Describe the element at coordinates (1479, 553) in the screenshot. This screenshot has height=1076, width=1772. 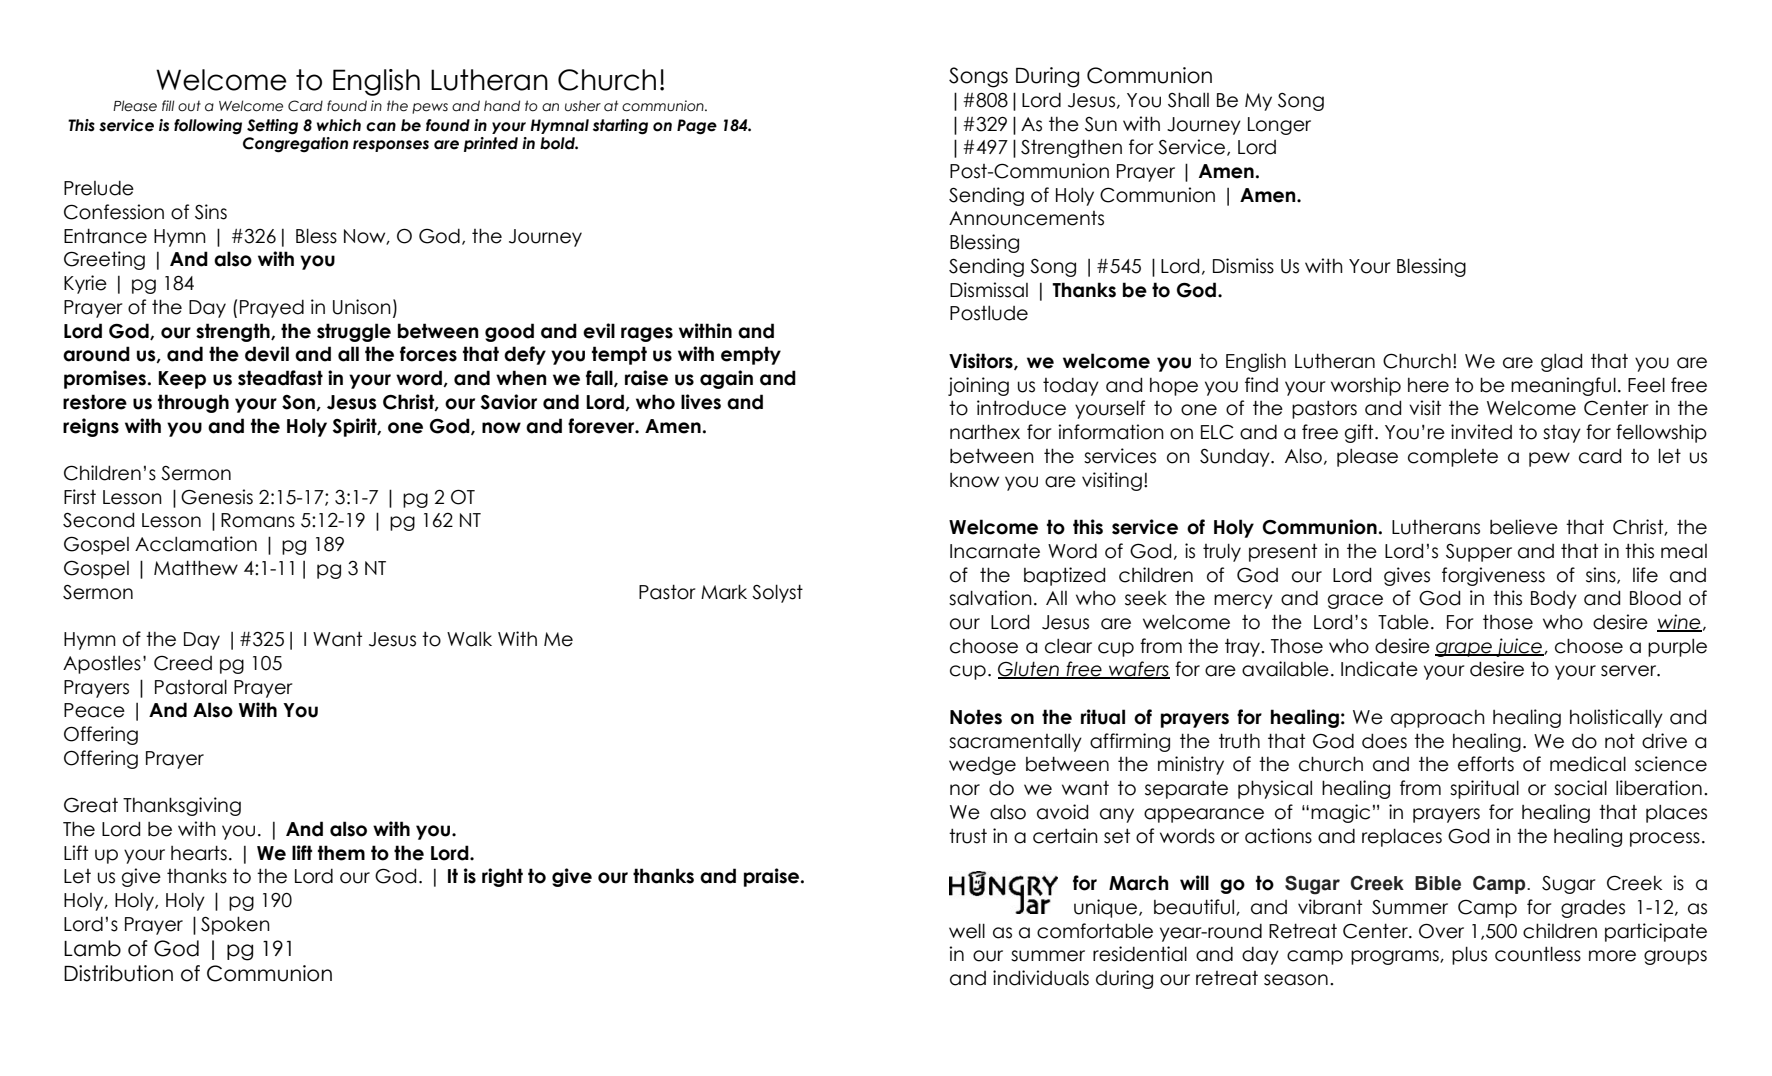
I see `Supper` at that location.
